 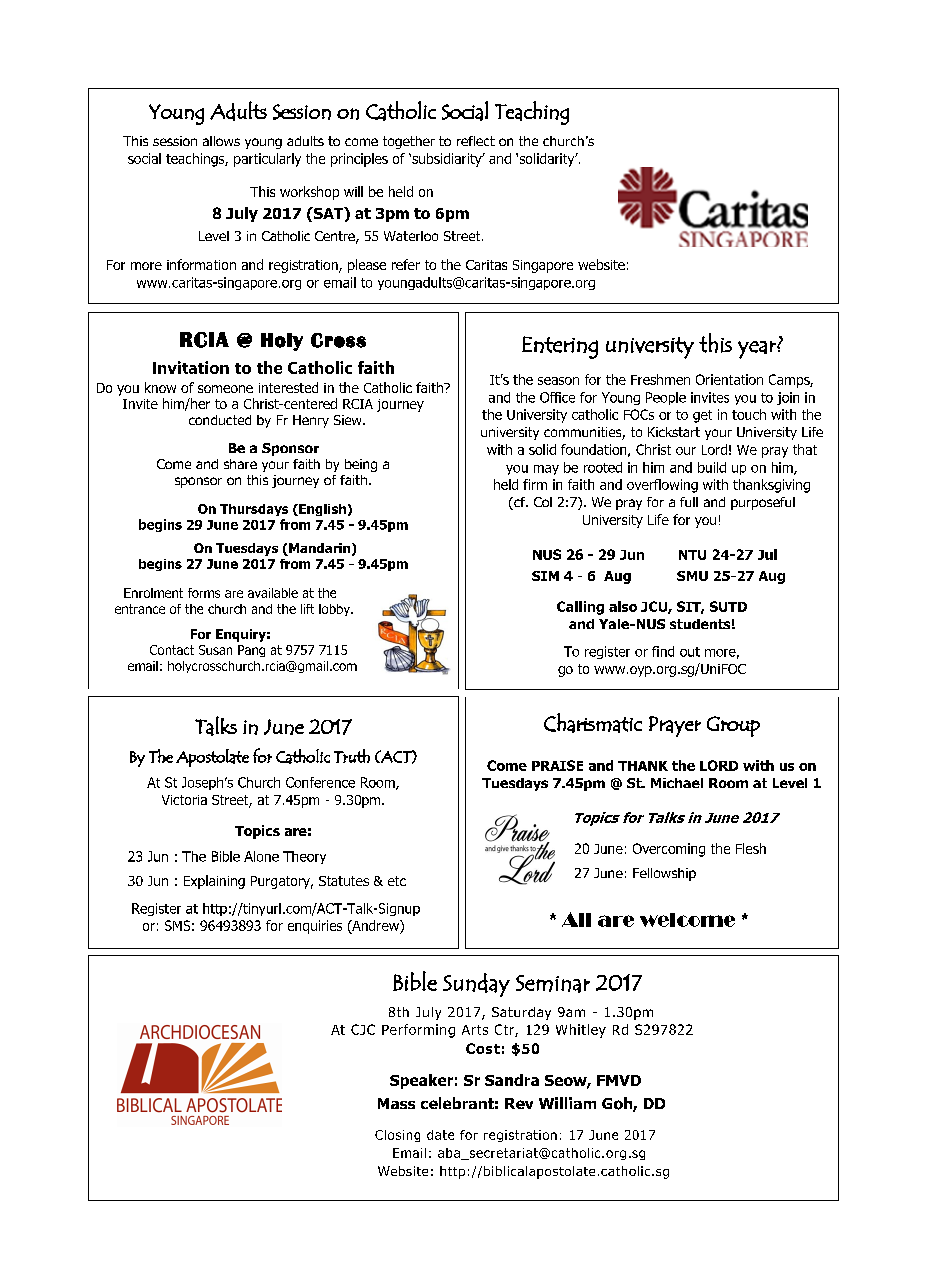 What do you see at coordinates (221, 141) in the screenshot?
I see `allows` at bounding box center [221, 141].
